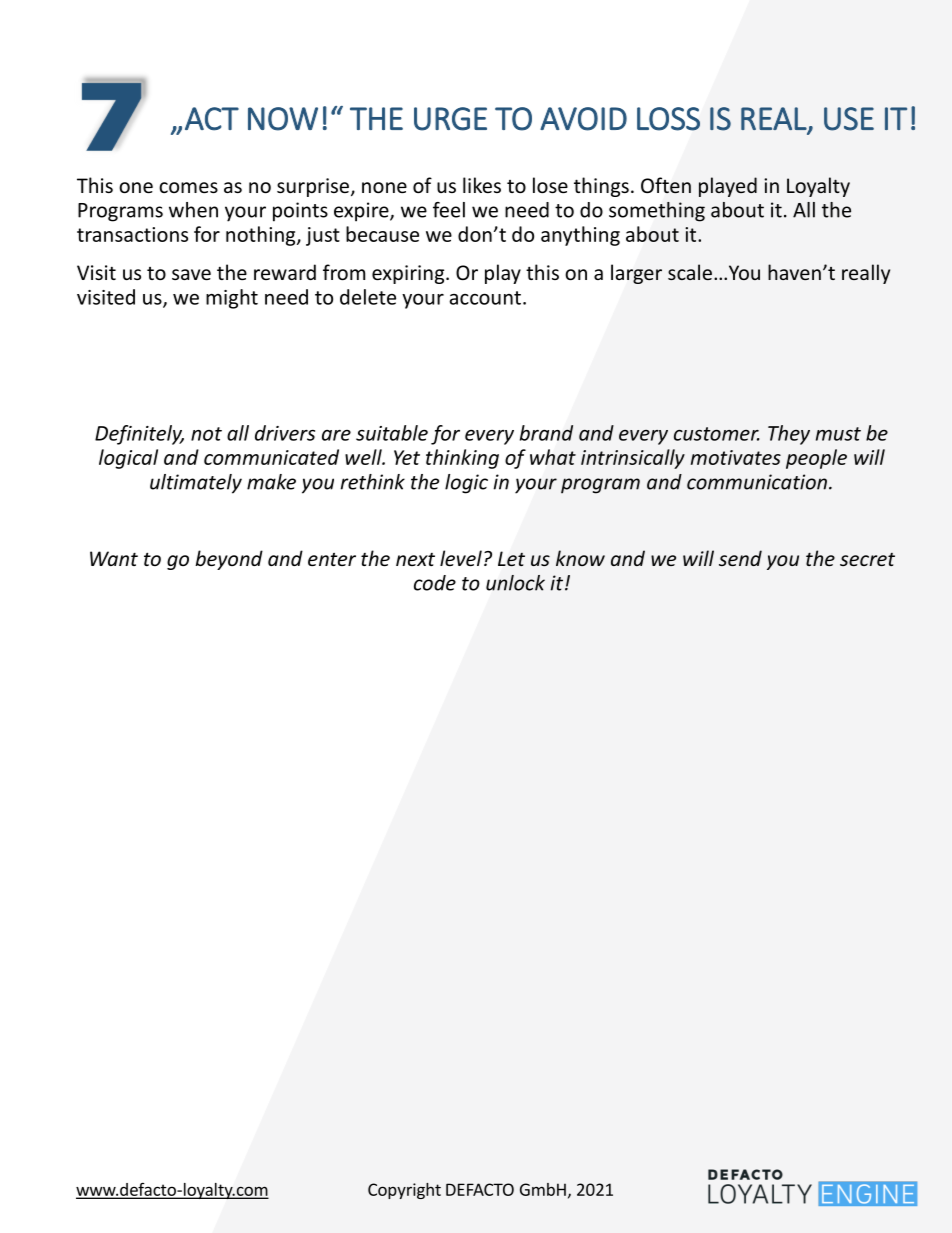  What do you see at coordinates (435, 583) in the page?
I see `code` at bounding box center [435, 583].
